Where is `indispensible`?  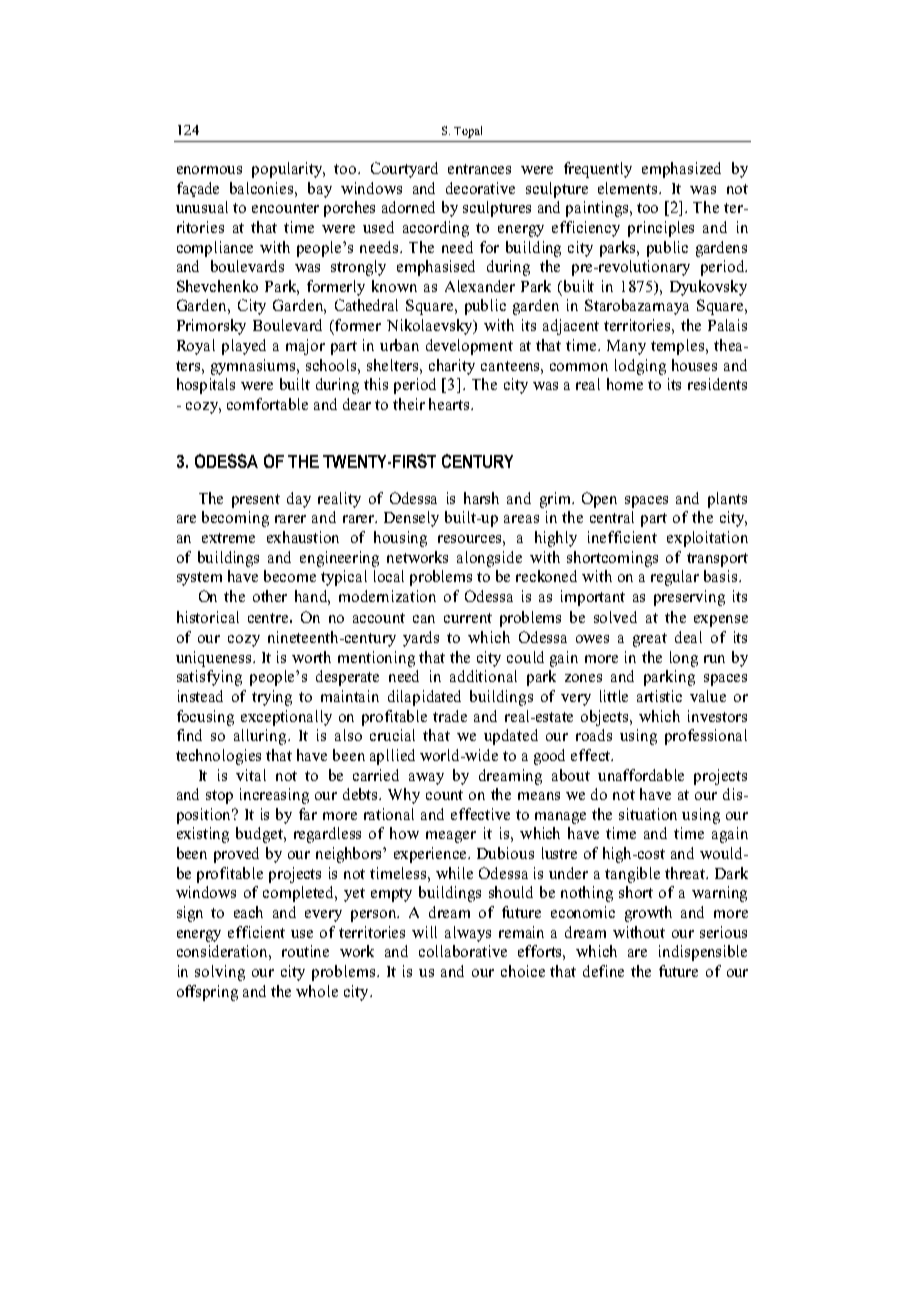
indispensible is located at coordinates (703, 953).
